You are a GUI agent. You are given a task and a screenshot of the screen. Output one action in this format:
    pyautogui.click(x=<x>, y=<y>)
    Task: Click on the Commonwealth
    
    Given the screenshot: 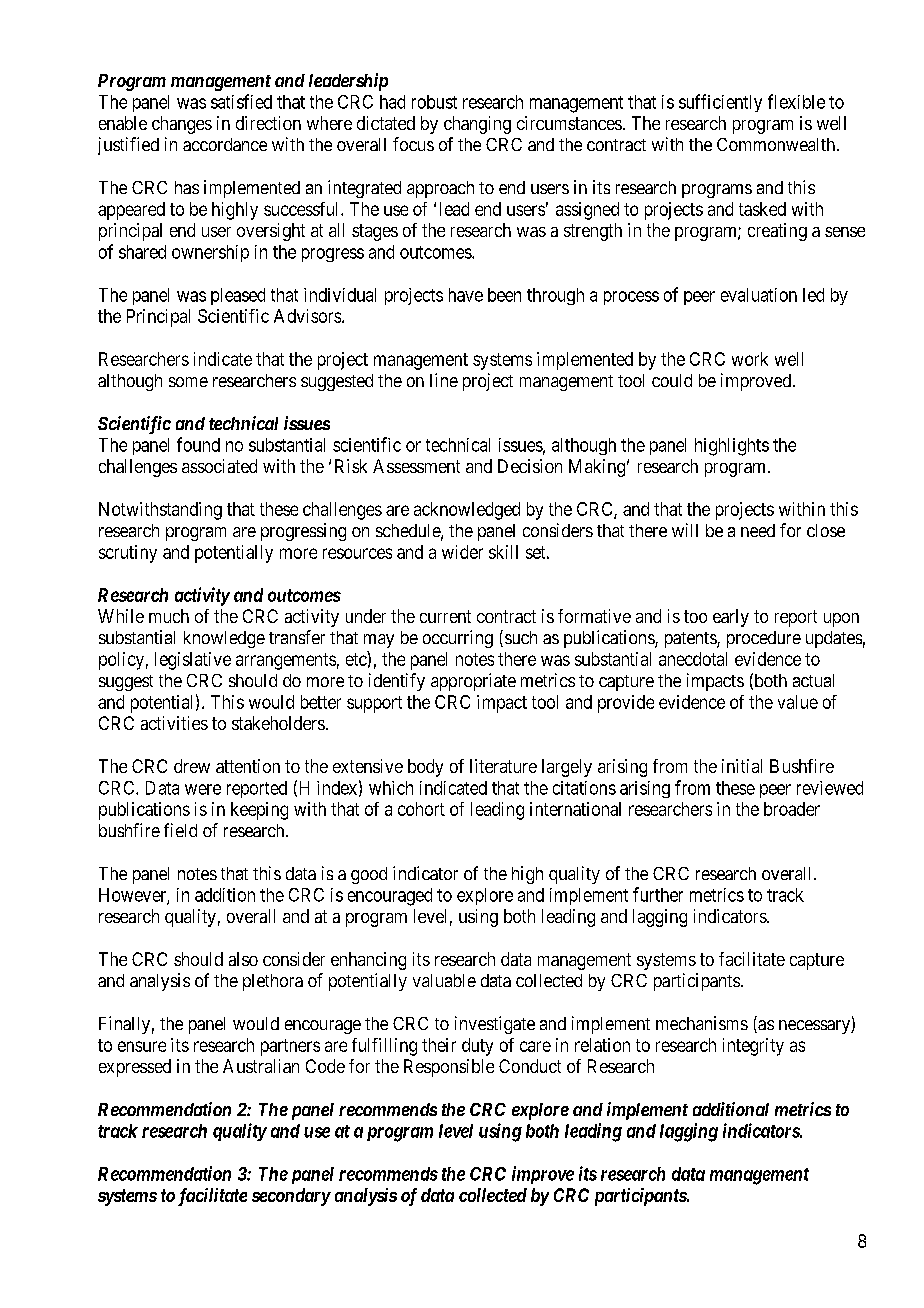 What is the action you would take?
    pyautogui.click(x=776, y=144)
